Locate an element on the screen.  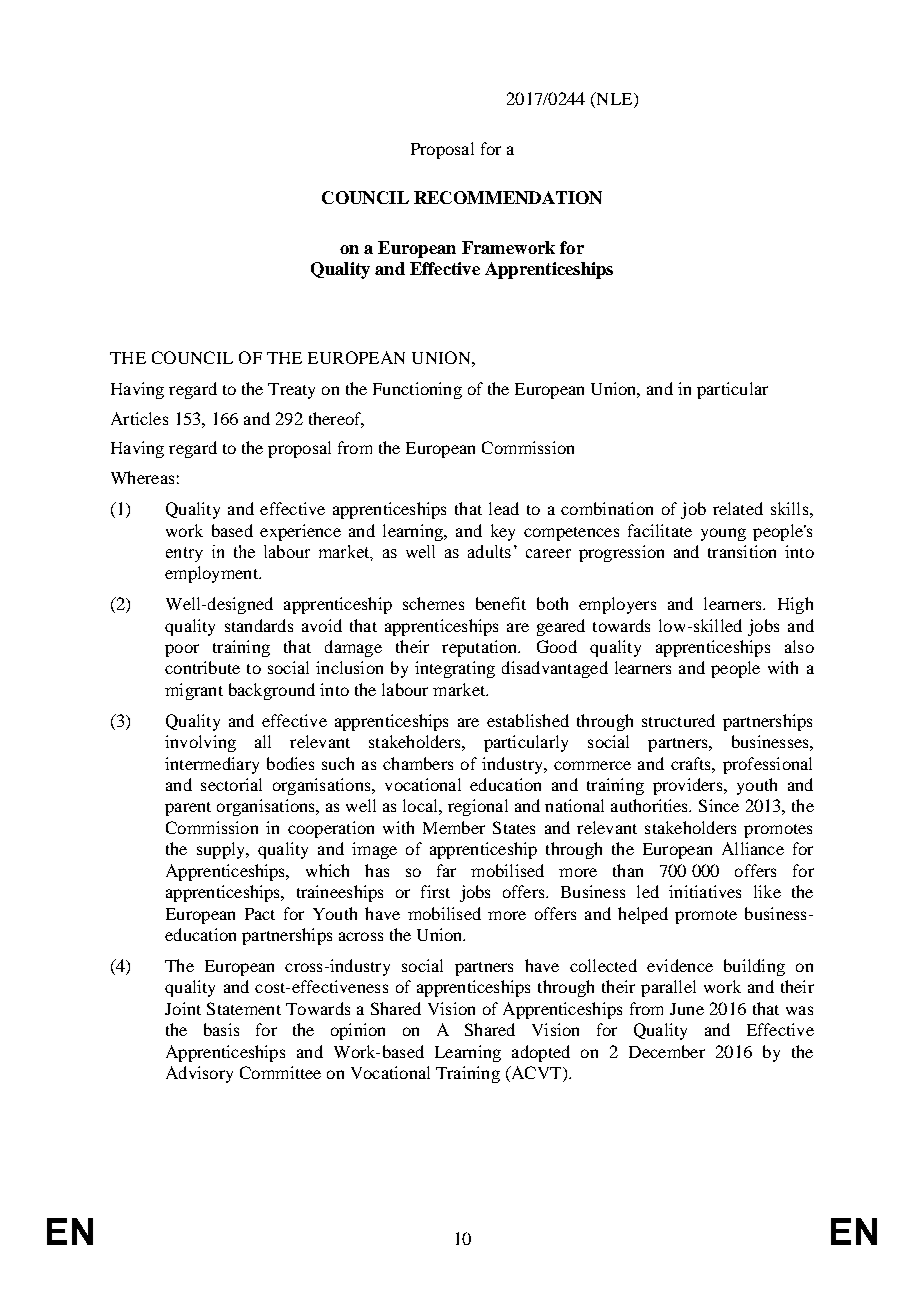
employment is located at coordinates (212, 574).
